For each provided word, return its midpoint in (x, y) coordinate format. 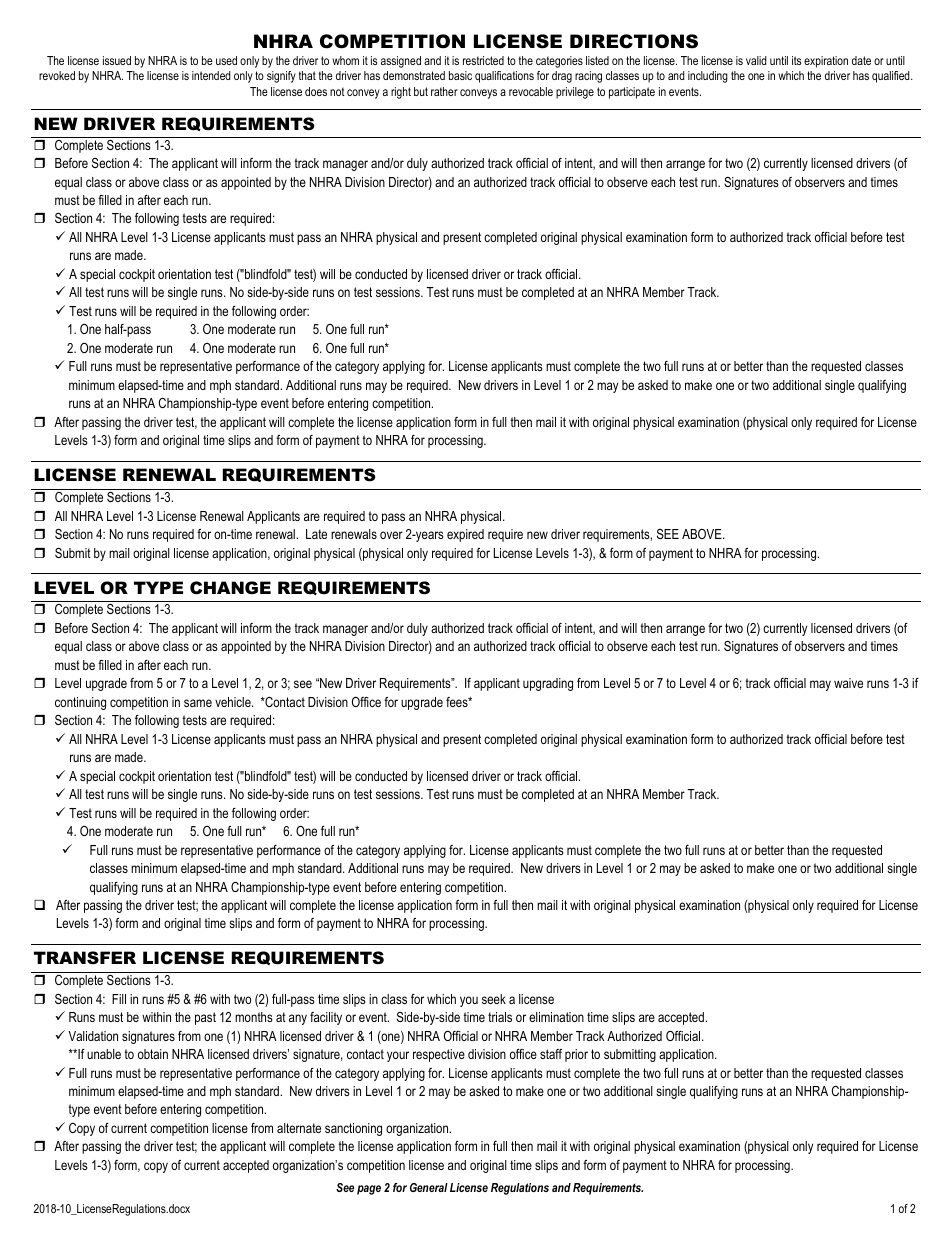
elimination (556, 1017)
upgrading (548, 684)
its (796, 60)
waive (848, 683)
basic (460, 75)
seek (494, 999)
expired (465, 535)
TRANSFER (85, 957)
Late (316, 534)
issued (117, 60)
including (708, 77)
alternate (299, 1128)
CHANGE (230, 588)
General (429, 1187)
